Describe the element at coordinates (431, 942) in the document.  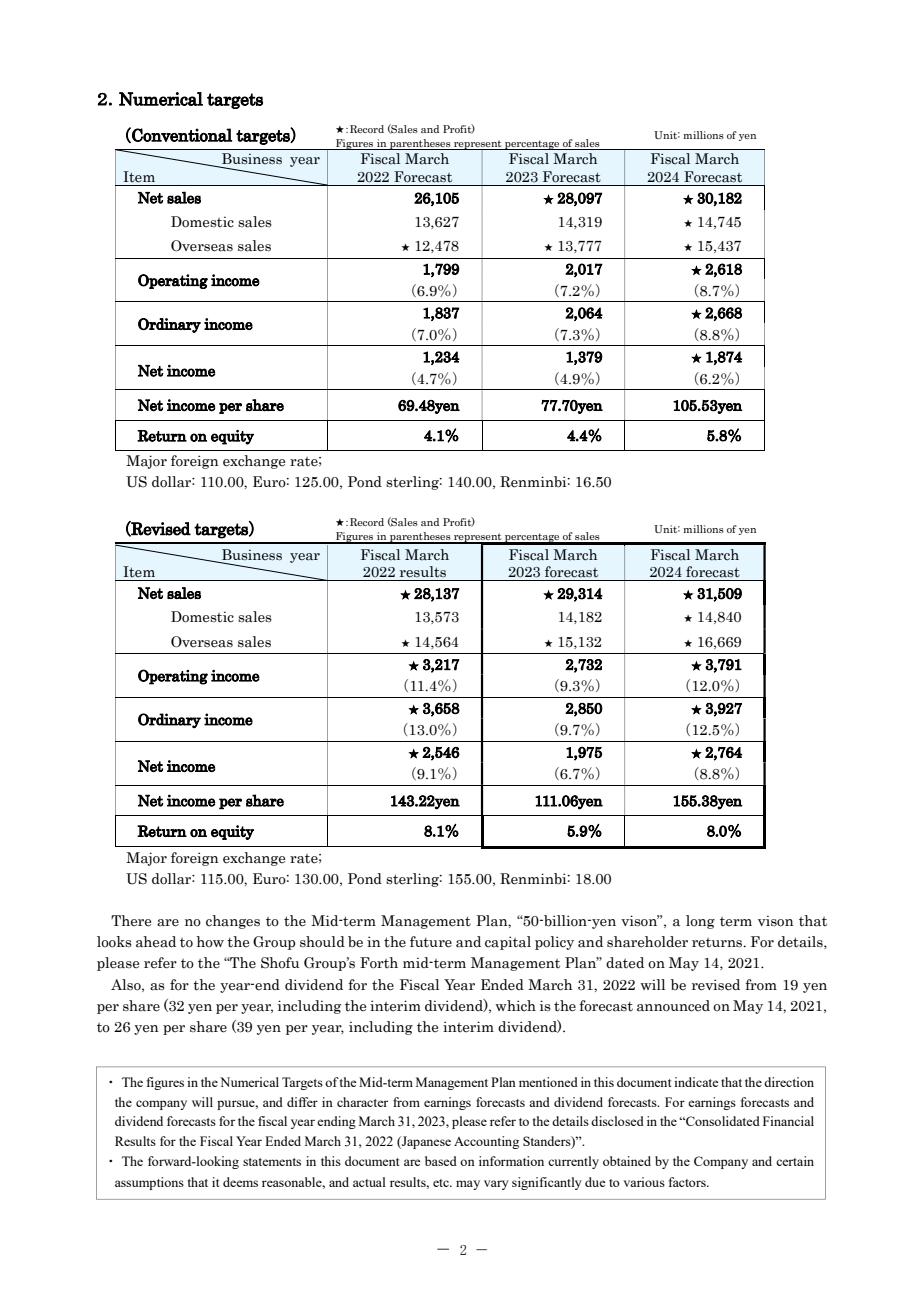
I see `future` at that location.
